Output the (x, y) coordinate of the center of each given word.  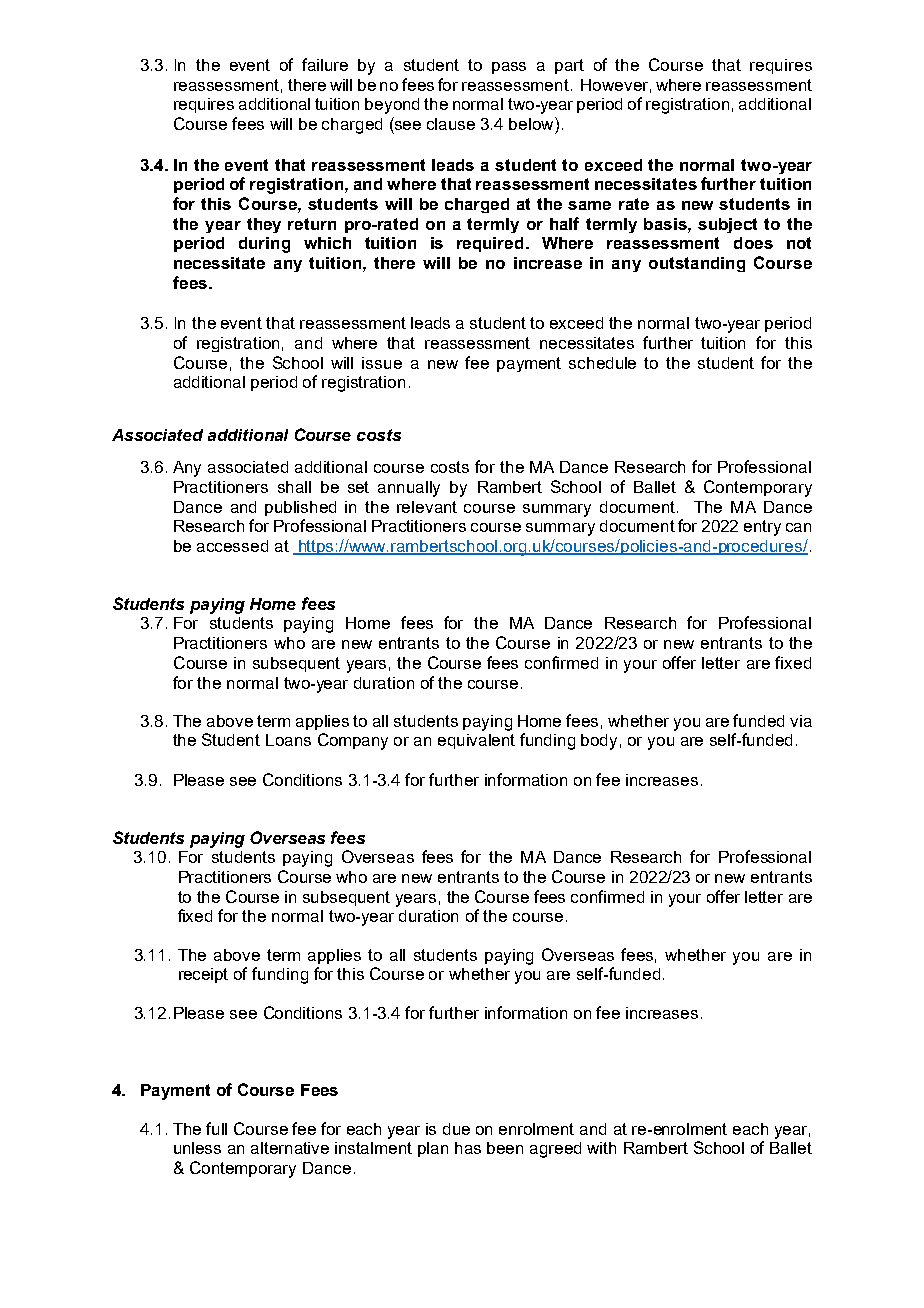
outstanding (697, 264)
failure (325, 64)
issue (382, 363)
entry (762, 528)
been (505, 1148)
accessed (232, 546)
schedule (602, 363)
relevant (427, 507)
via (801, 721)
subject (727, 225)
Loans (288, 740)
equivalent (476, 741)
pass (509, 68)
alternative (290, 1148)
